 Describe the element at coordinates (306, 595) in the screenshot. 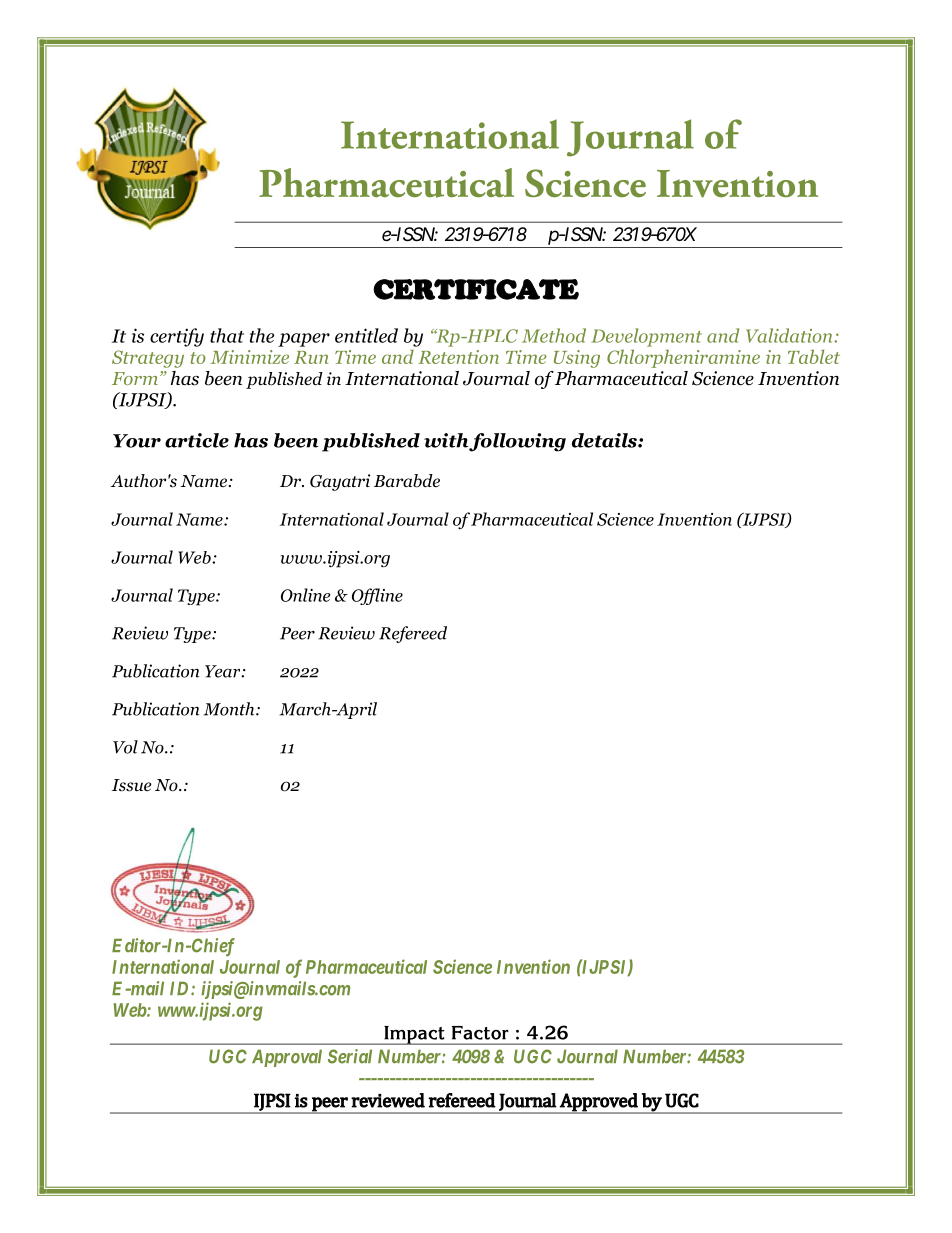

I see `Online` at that location.
